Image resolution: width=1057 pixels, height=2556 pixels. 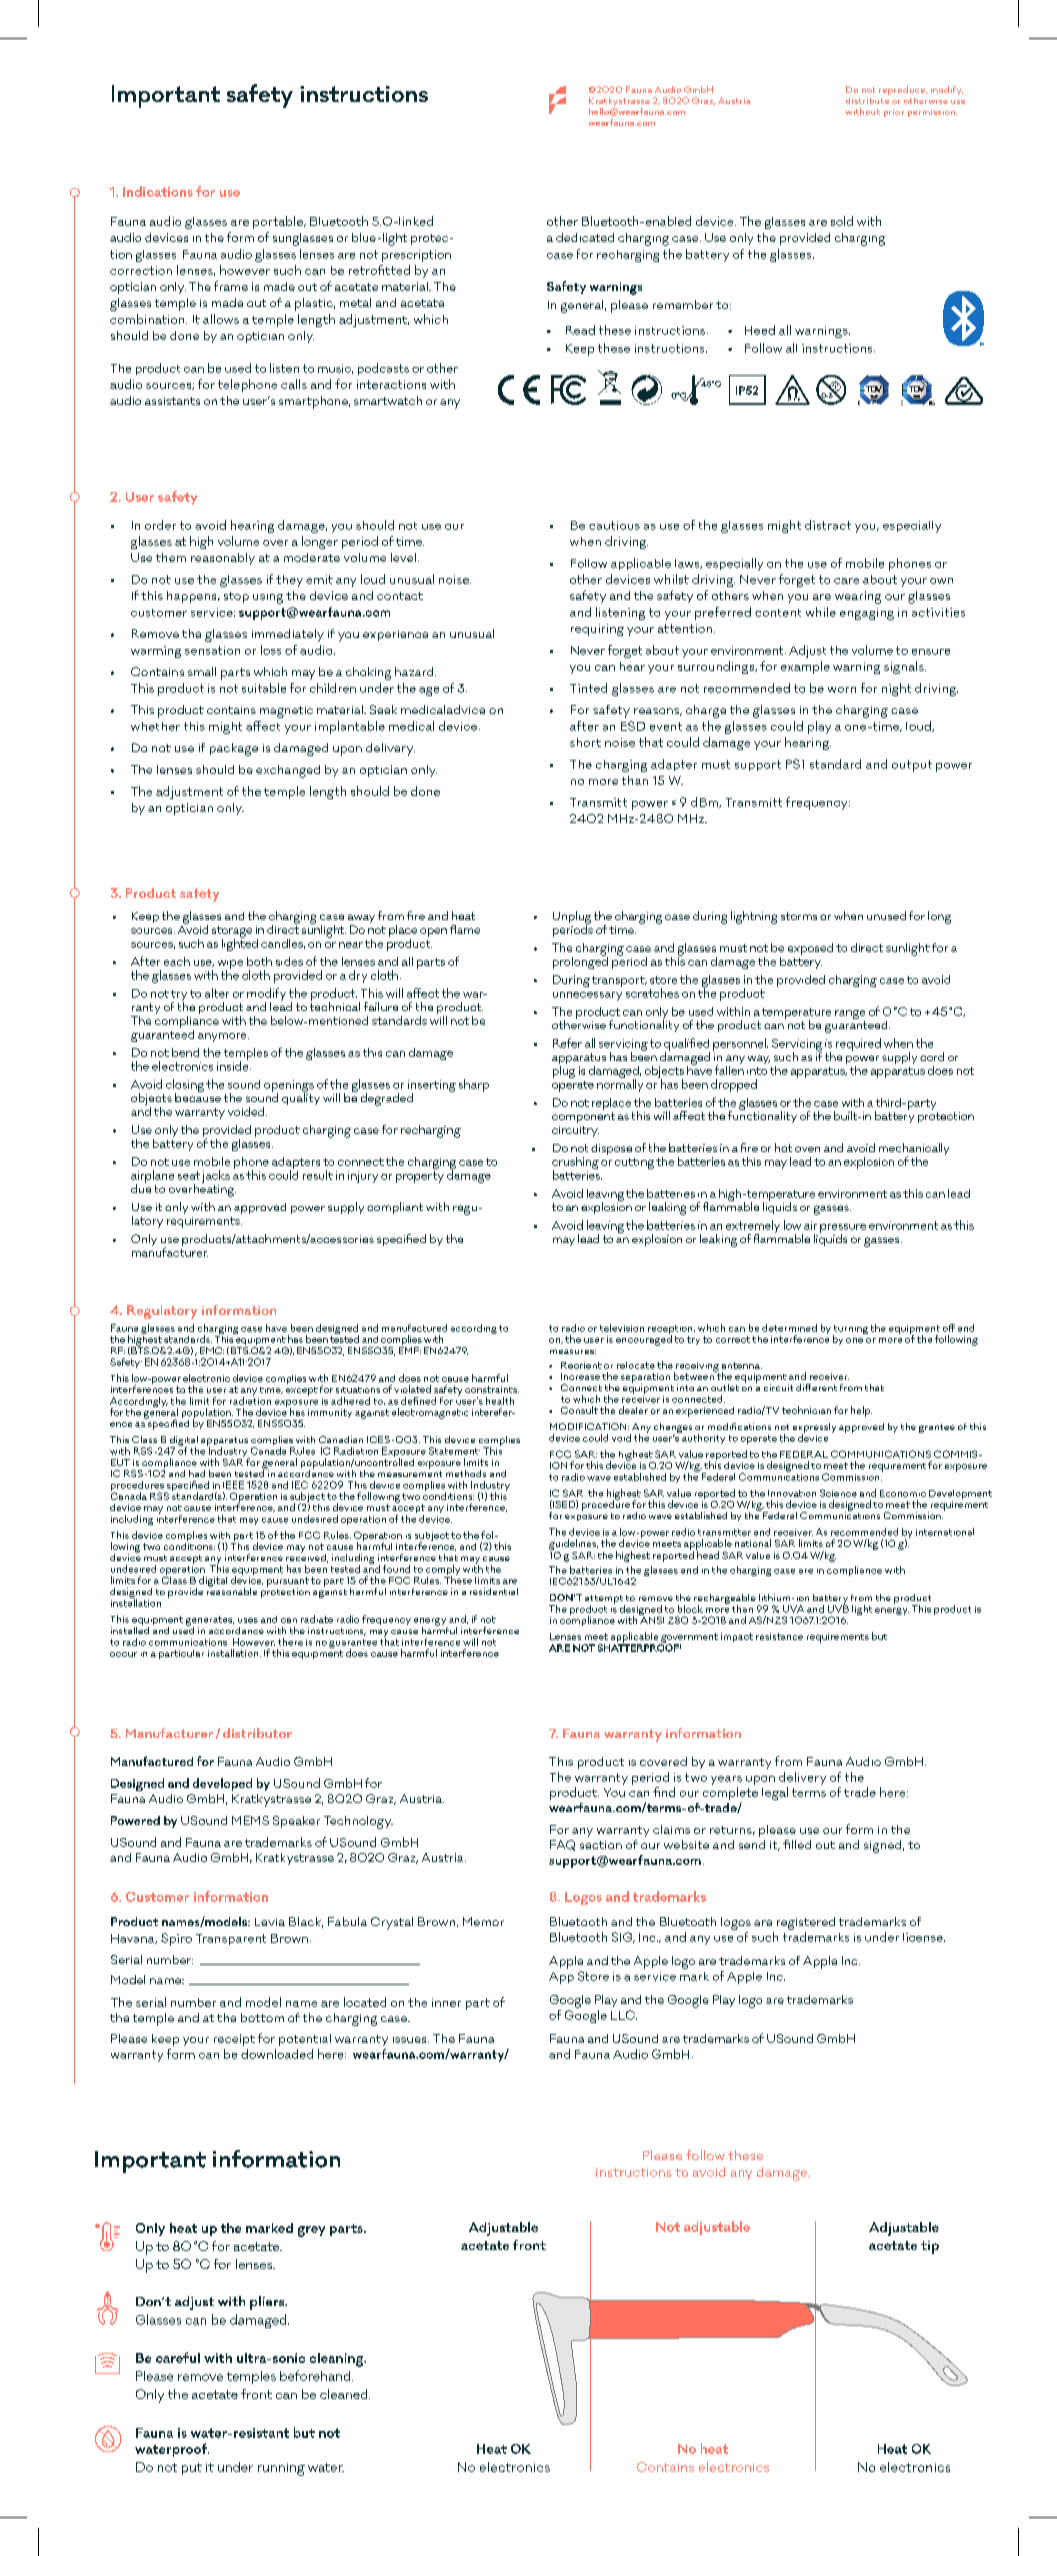 What do you see at coordinates (212, 1350) in the document?
I see `EMC` at bounding box center [212, 1350].
